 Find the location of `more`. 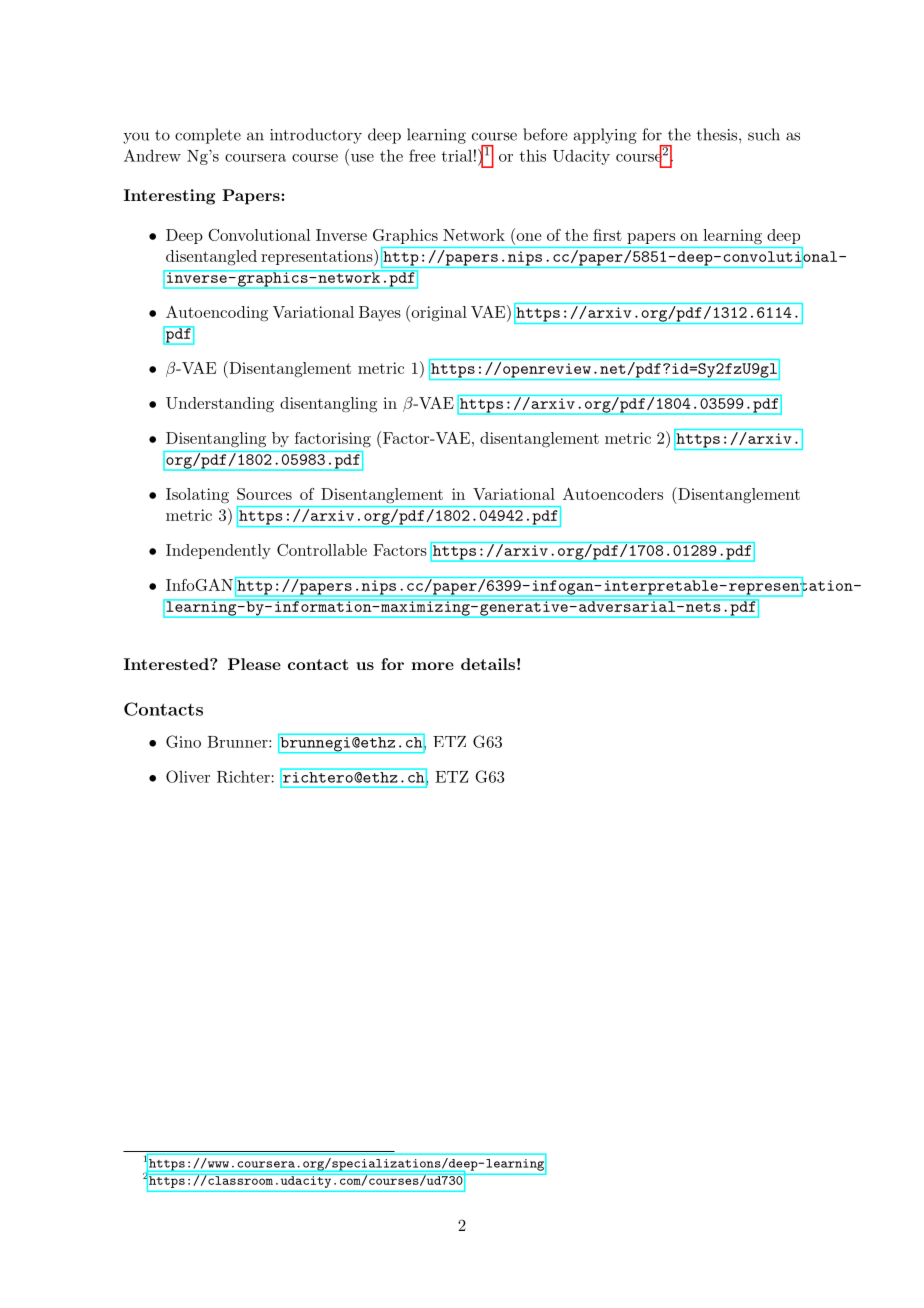

more is located at coordinates (433, 666).
